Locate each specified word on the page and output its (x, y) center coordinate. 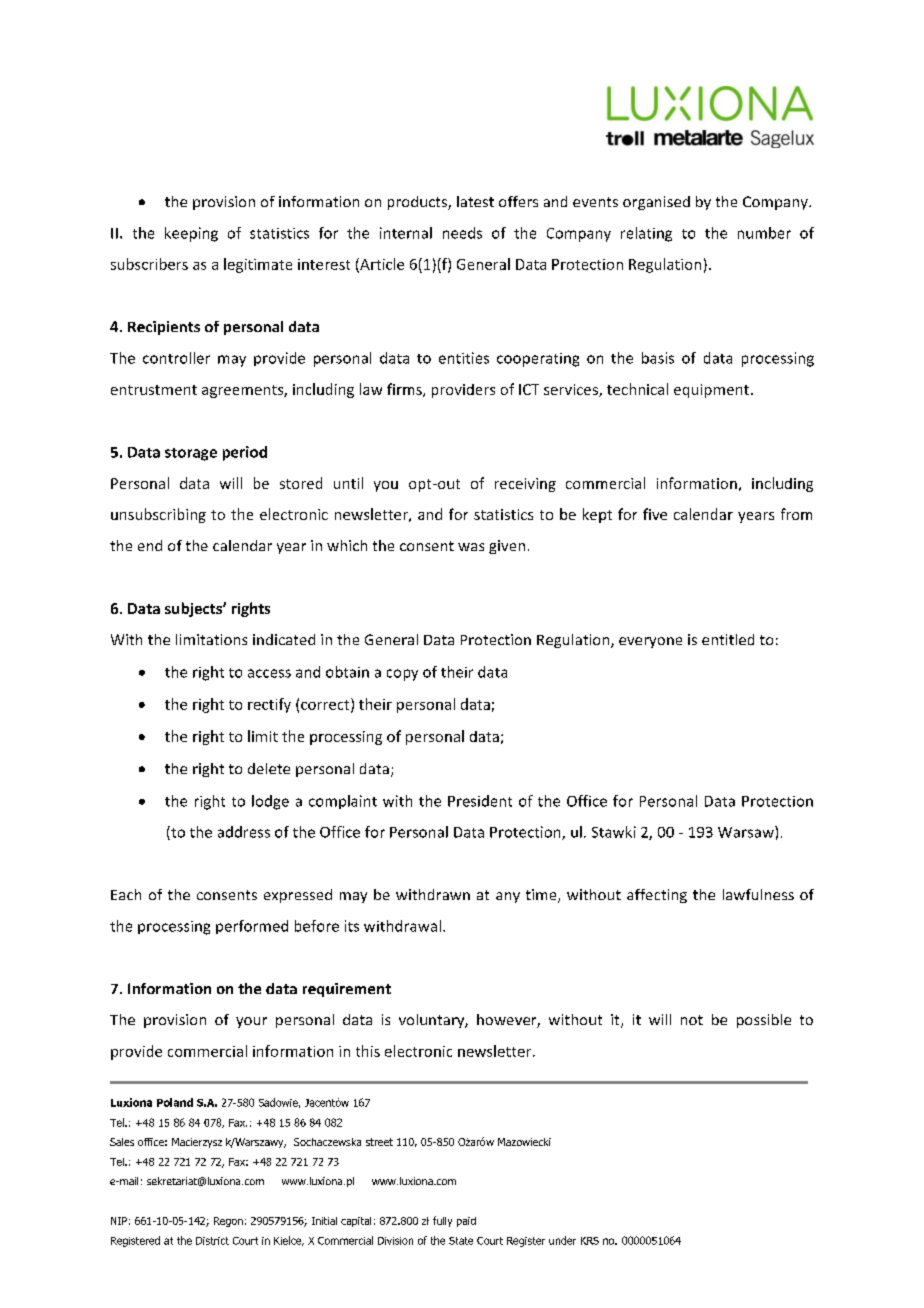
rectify (269, 705)
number (764, 233)
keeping (191, 234)
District (212, 1241)
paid (466, 1222)
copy (402, 675)
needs (462, 233)
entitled (728, 639)
